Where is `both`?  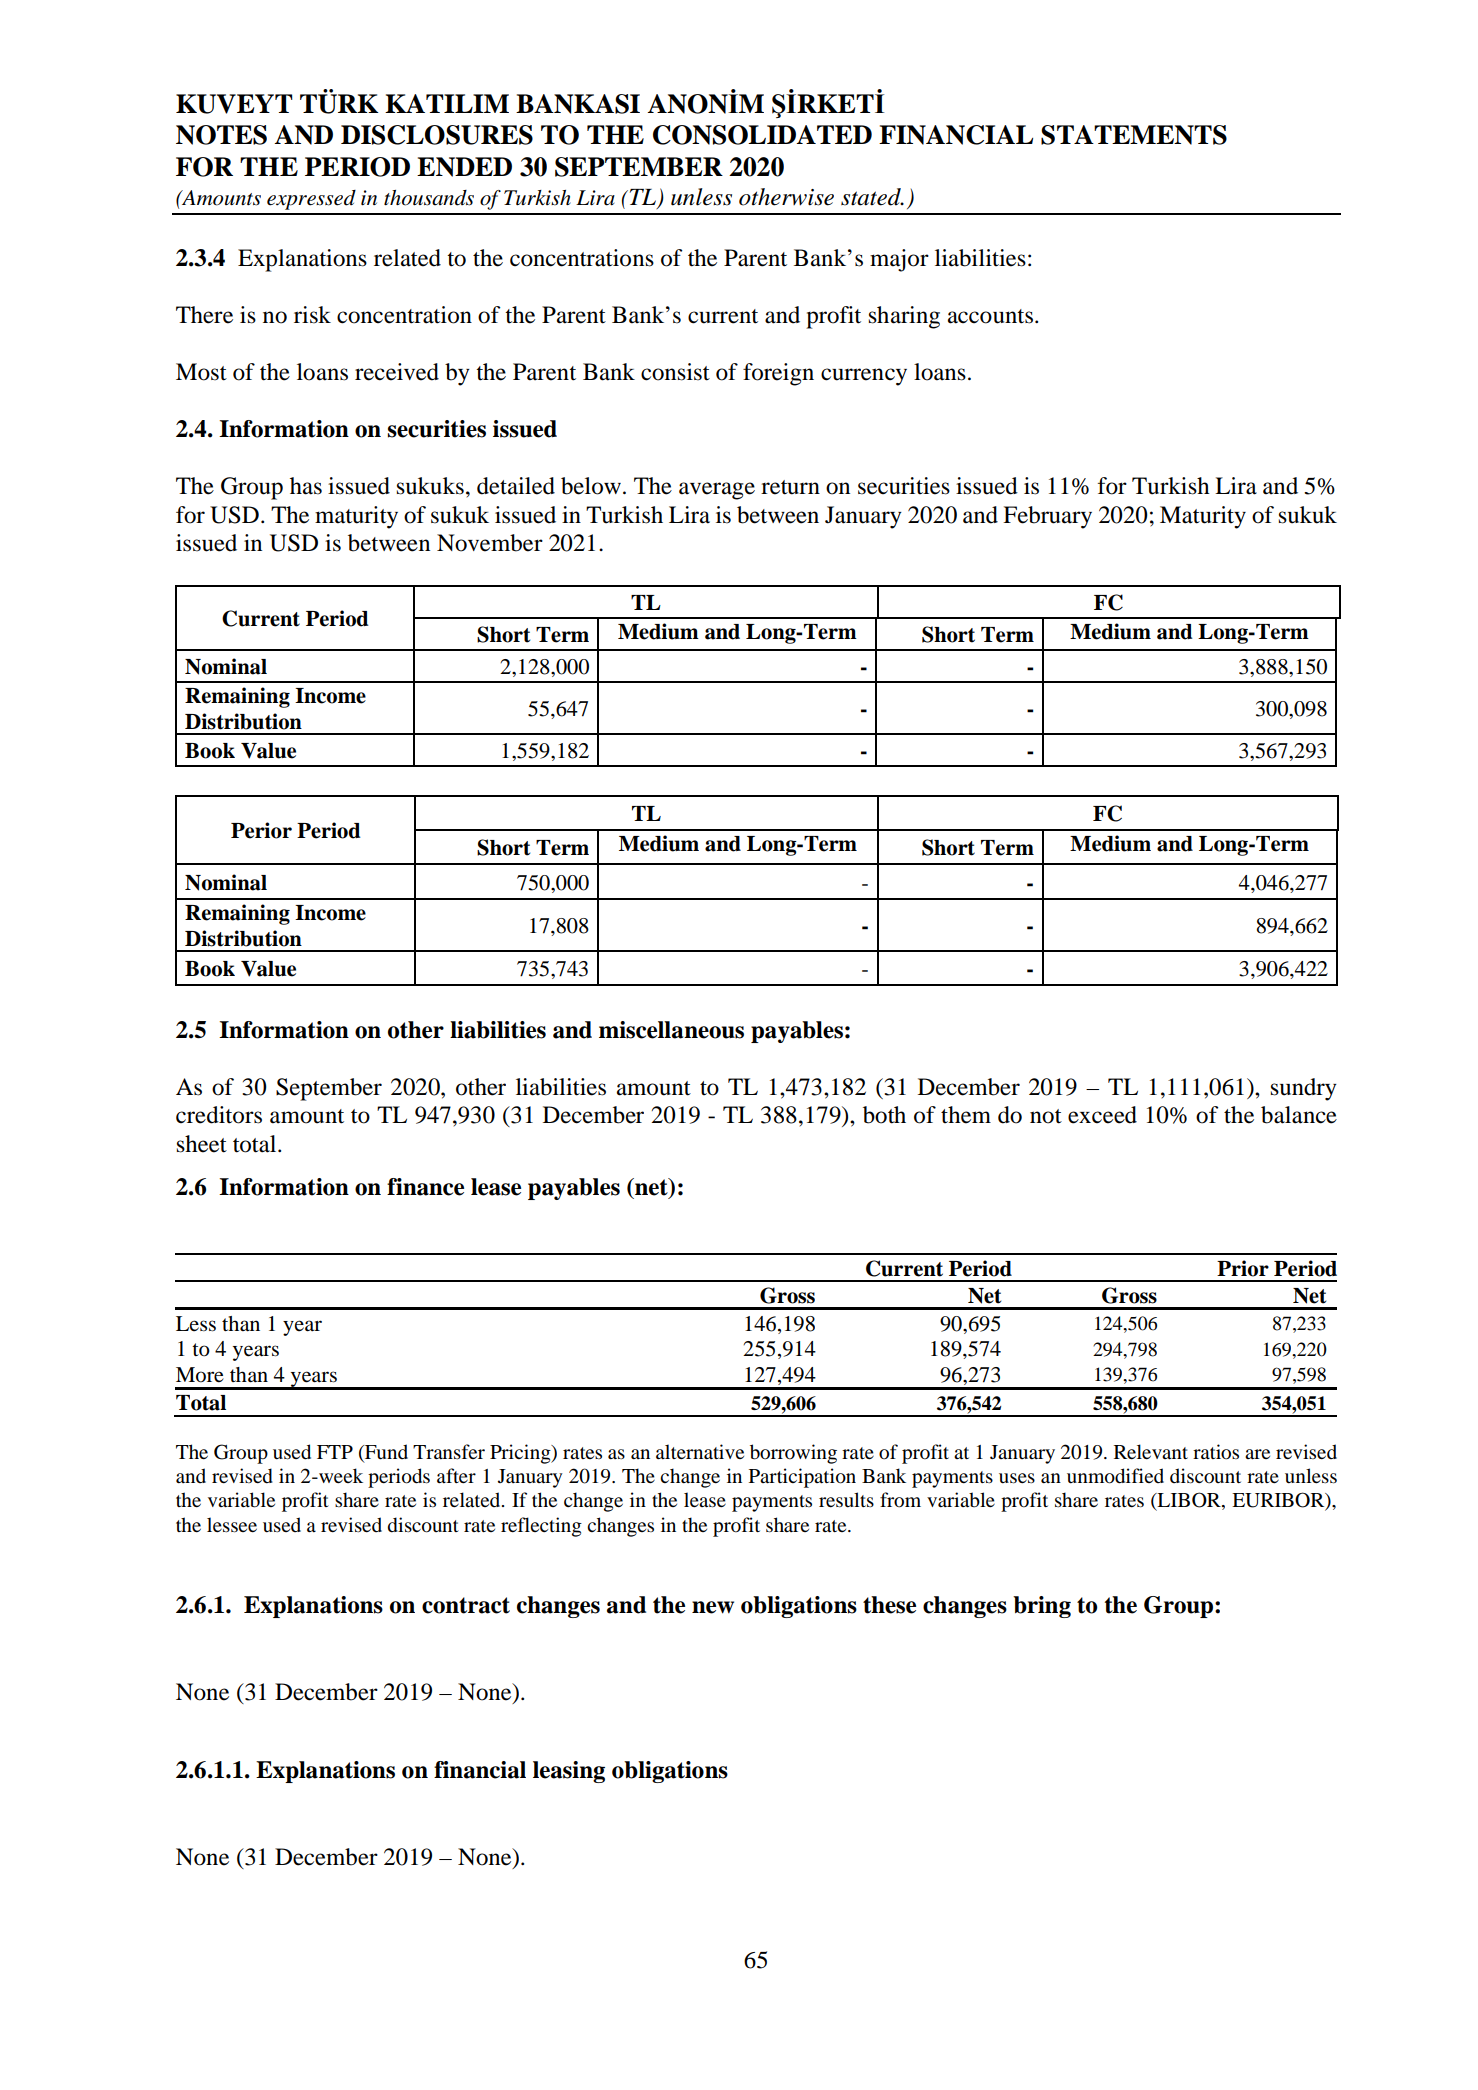 both is located at coordinates (884, 1115).
